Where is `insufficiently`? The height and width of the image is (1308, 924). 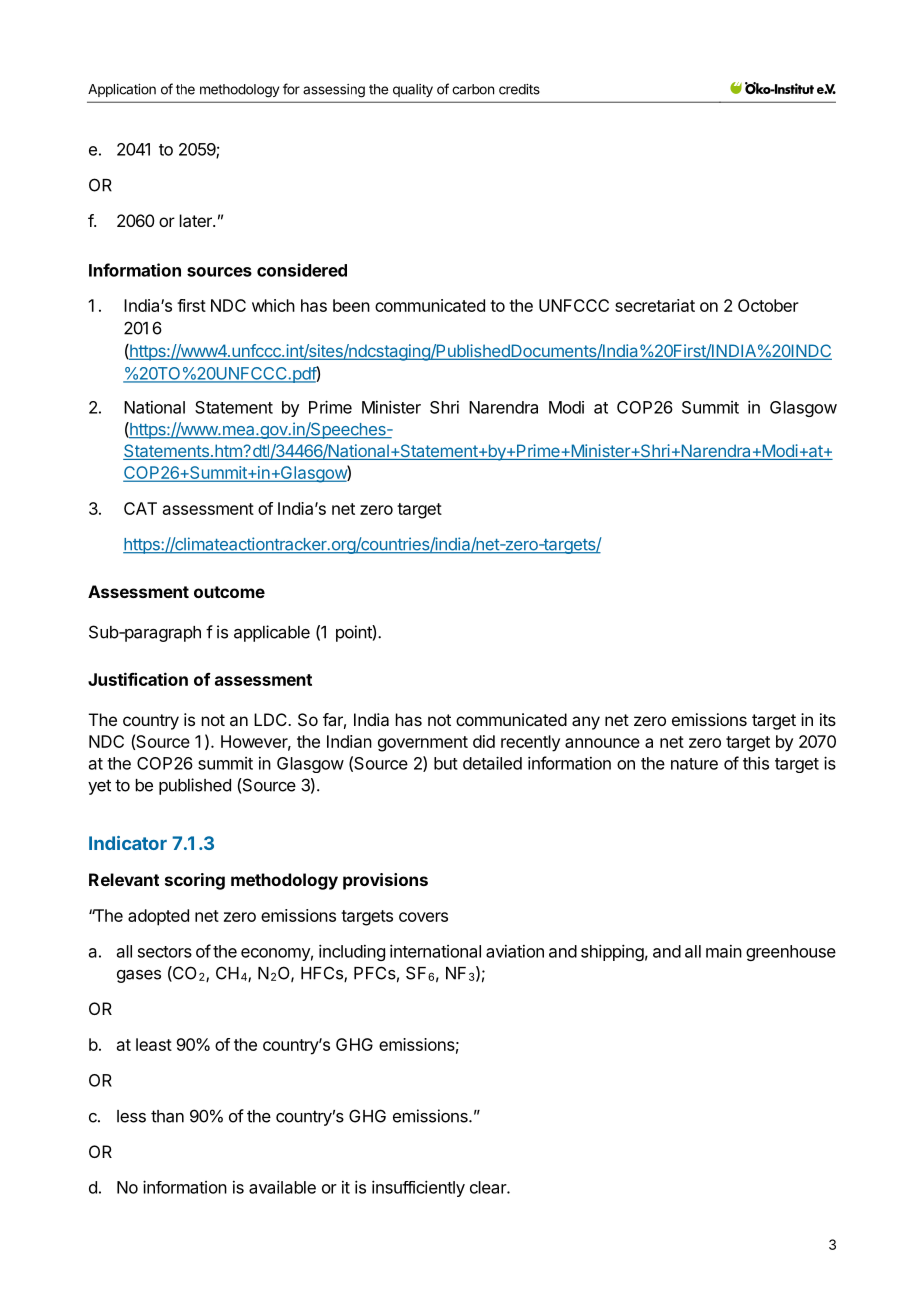
insufficiently is located at coordinates (418, 1188).
